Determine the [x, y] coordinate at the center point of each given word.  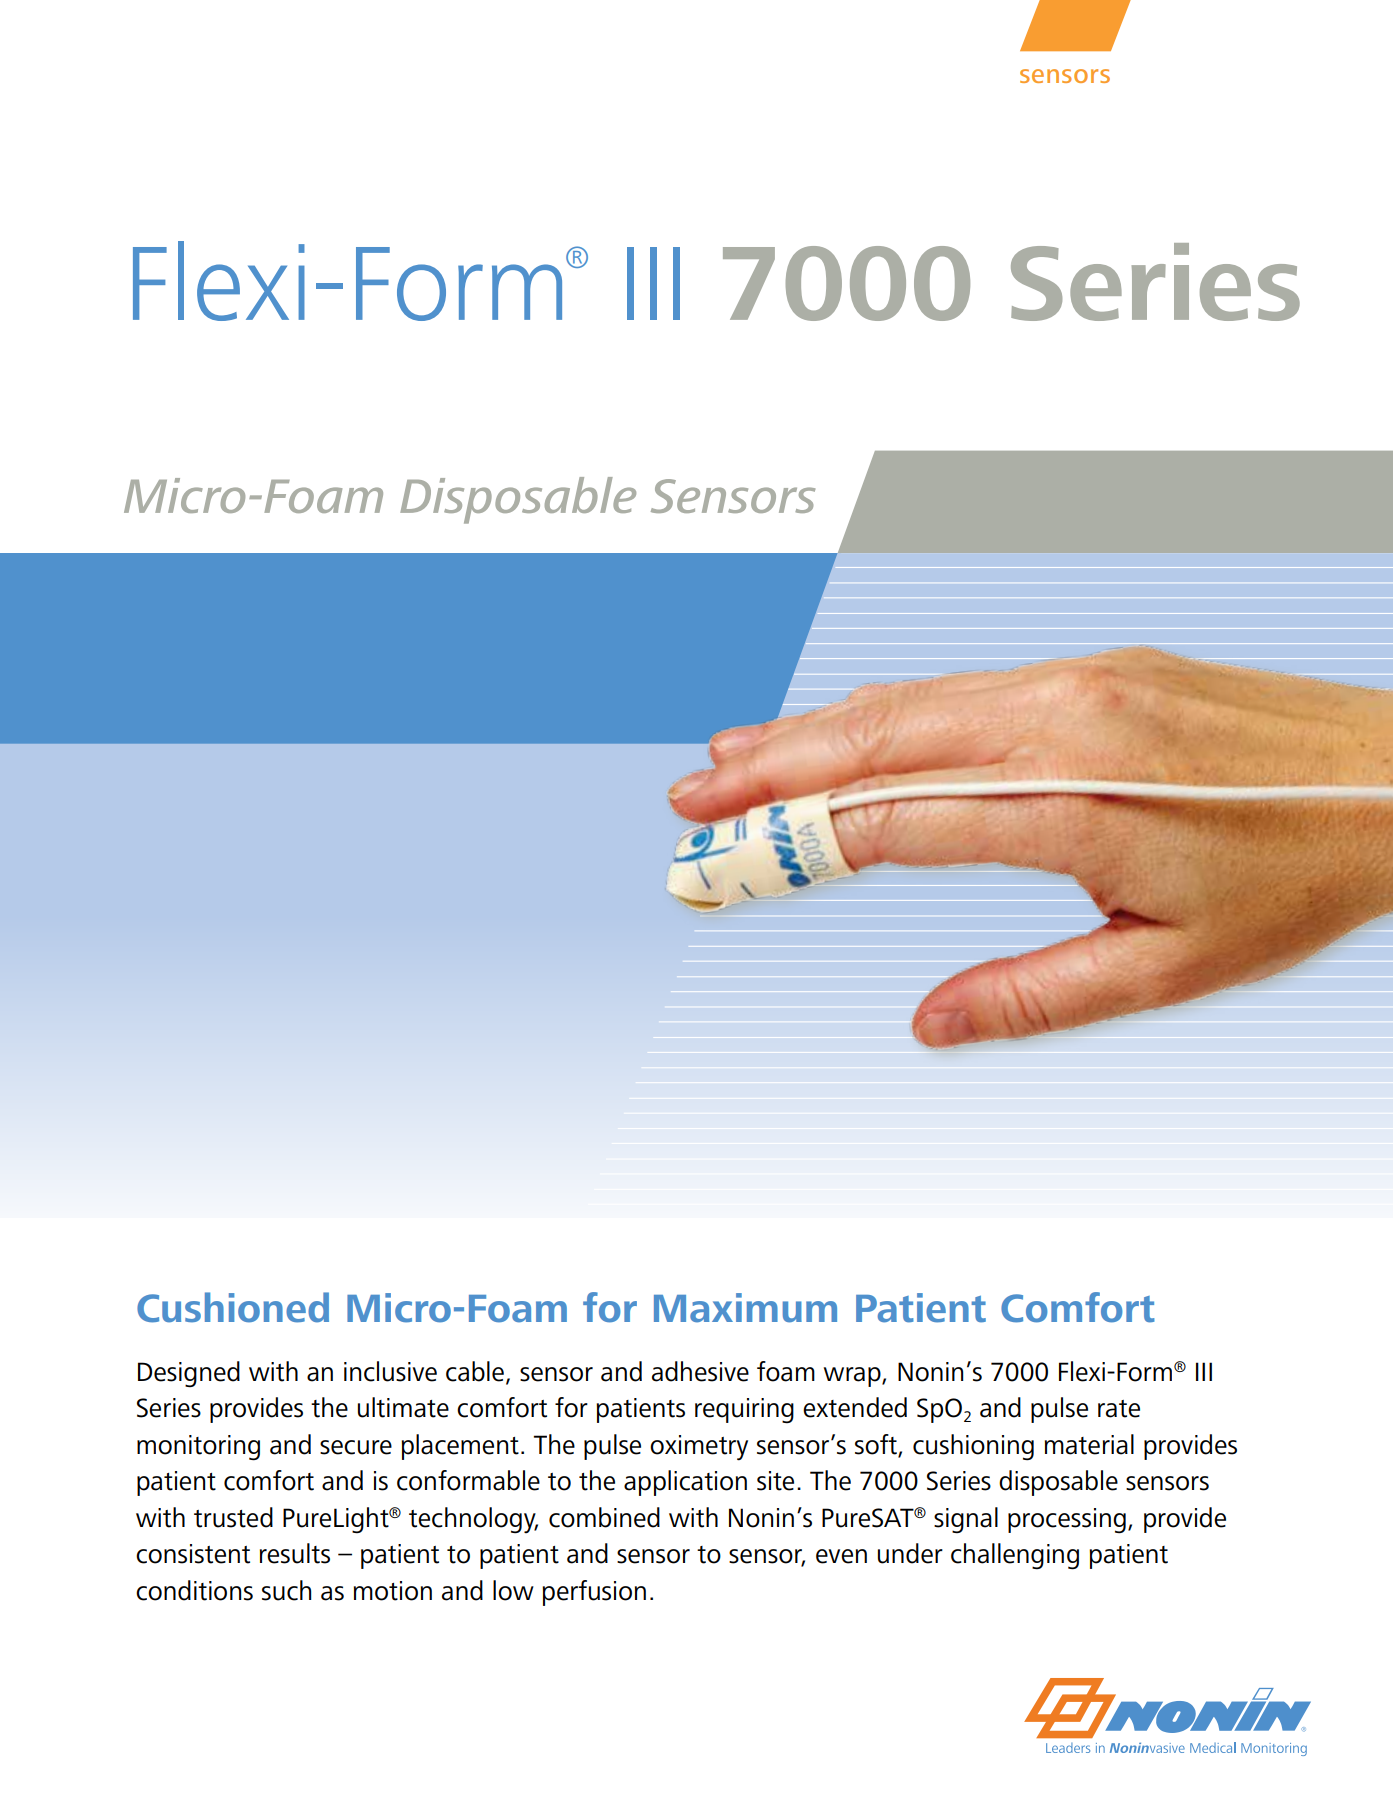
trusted [233, 1517]
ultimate [403, 1407]
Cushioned [233, 1307]
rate [1119, 1409]
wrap [853, 1377]
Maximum [745, 1308]
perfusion [594, 1593]
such [286, 1590]
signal [966, 1520]
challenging [1015, 1556]
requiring [744, 1410]
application [685, 1483]
